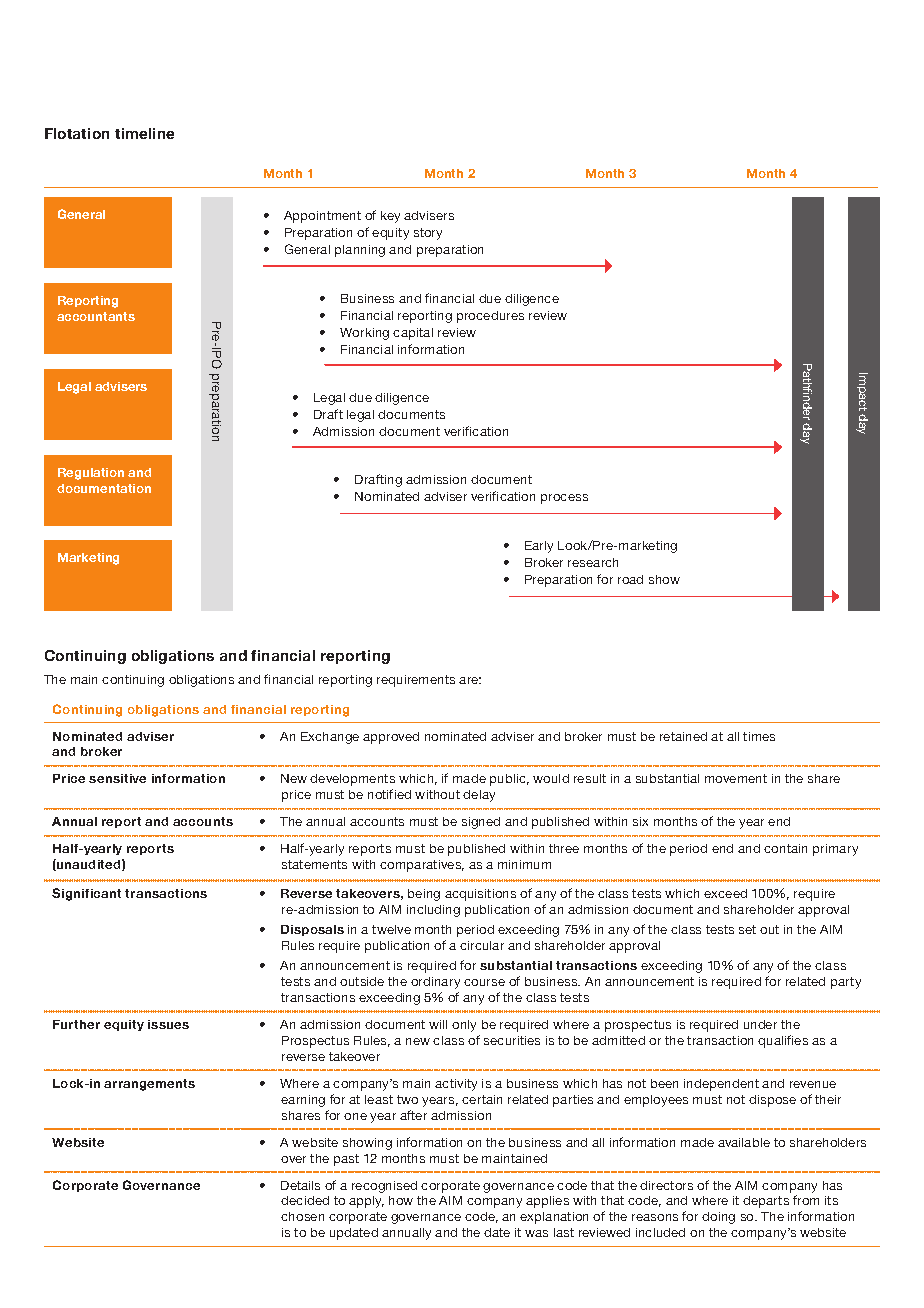  Describe the element at coordinates (300, 1185) in the screenshot. I see `Details` at that location.
